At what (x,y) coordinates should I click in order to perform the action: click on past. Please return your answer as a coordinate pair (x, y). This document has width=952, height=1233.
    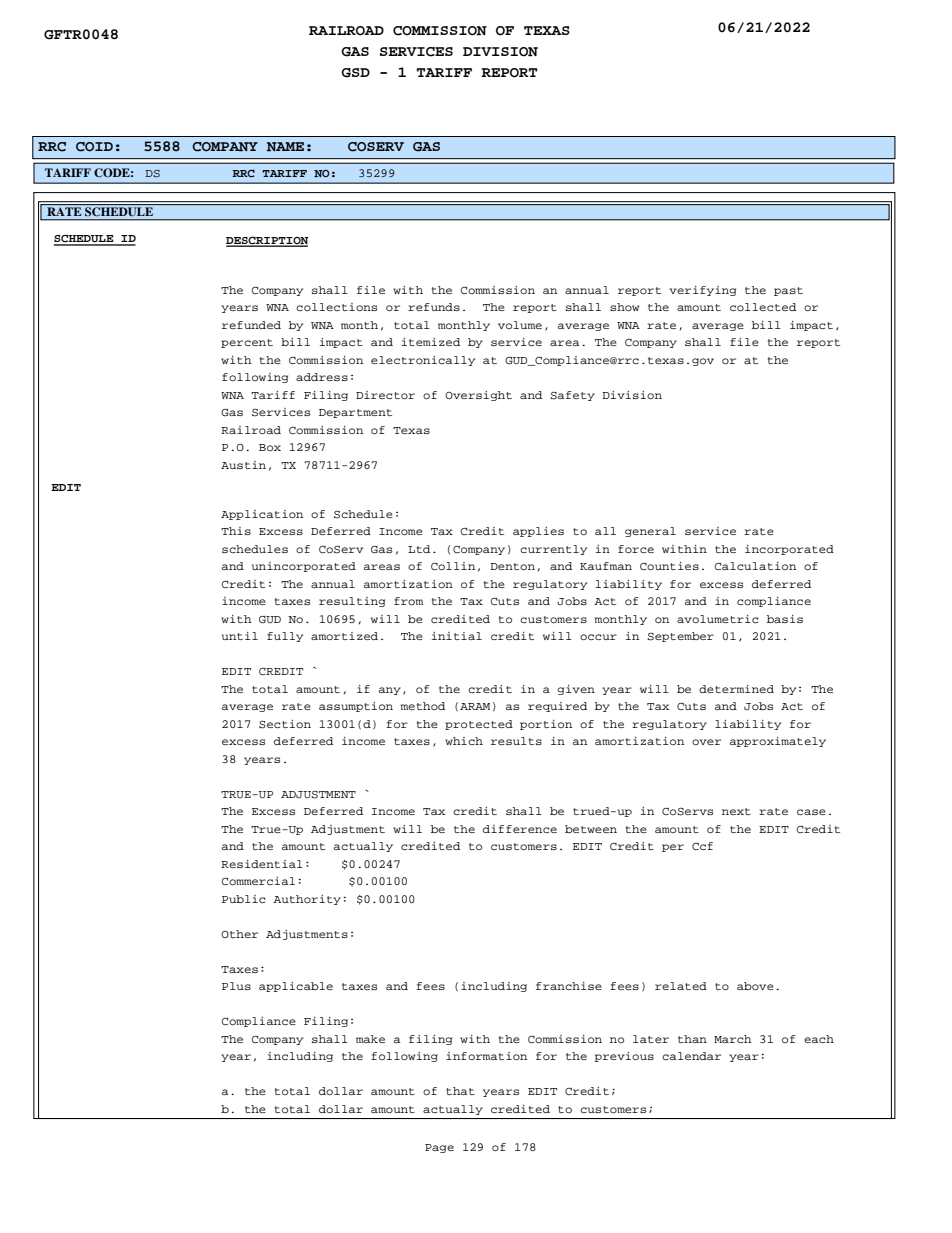
    Looking at the image, I should click on (788, 291).
